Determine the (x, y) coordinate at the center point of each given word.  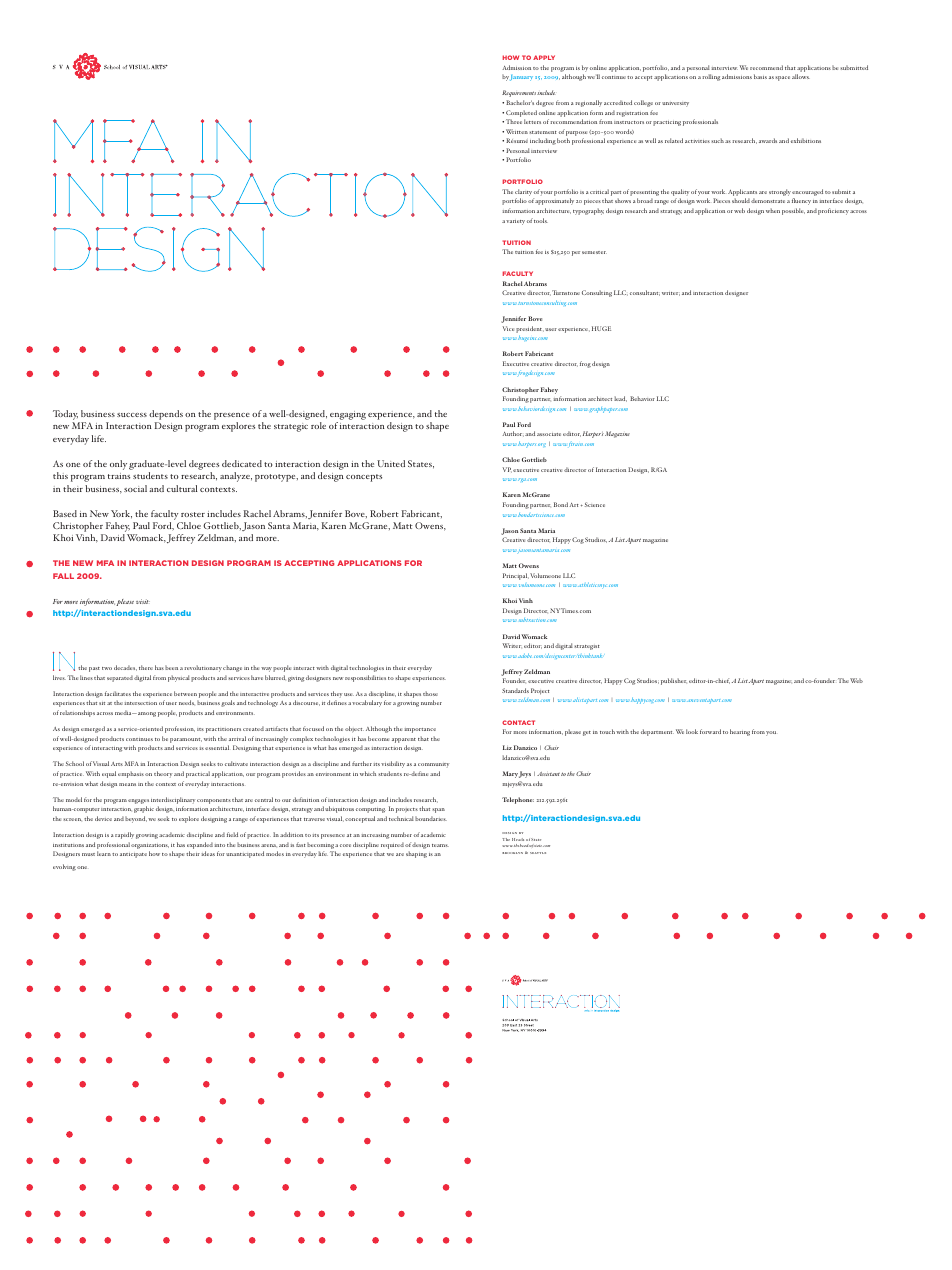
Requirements (519, 93)
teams (440, 845)
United (391, 463)
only (118, 465)
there (146, 667)
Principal (516, 576)
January (521, 78)
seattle (538, 853)
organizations (150, 846)
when (773, 210)
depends (166, 415)
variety (515, 222)
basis (760, 76)
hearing (740, 732)
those (430, 693)
